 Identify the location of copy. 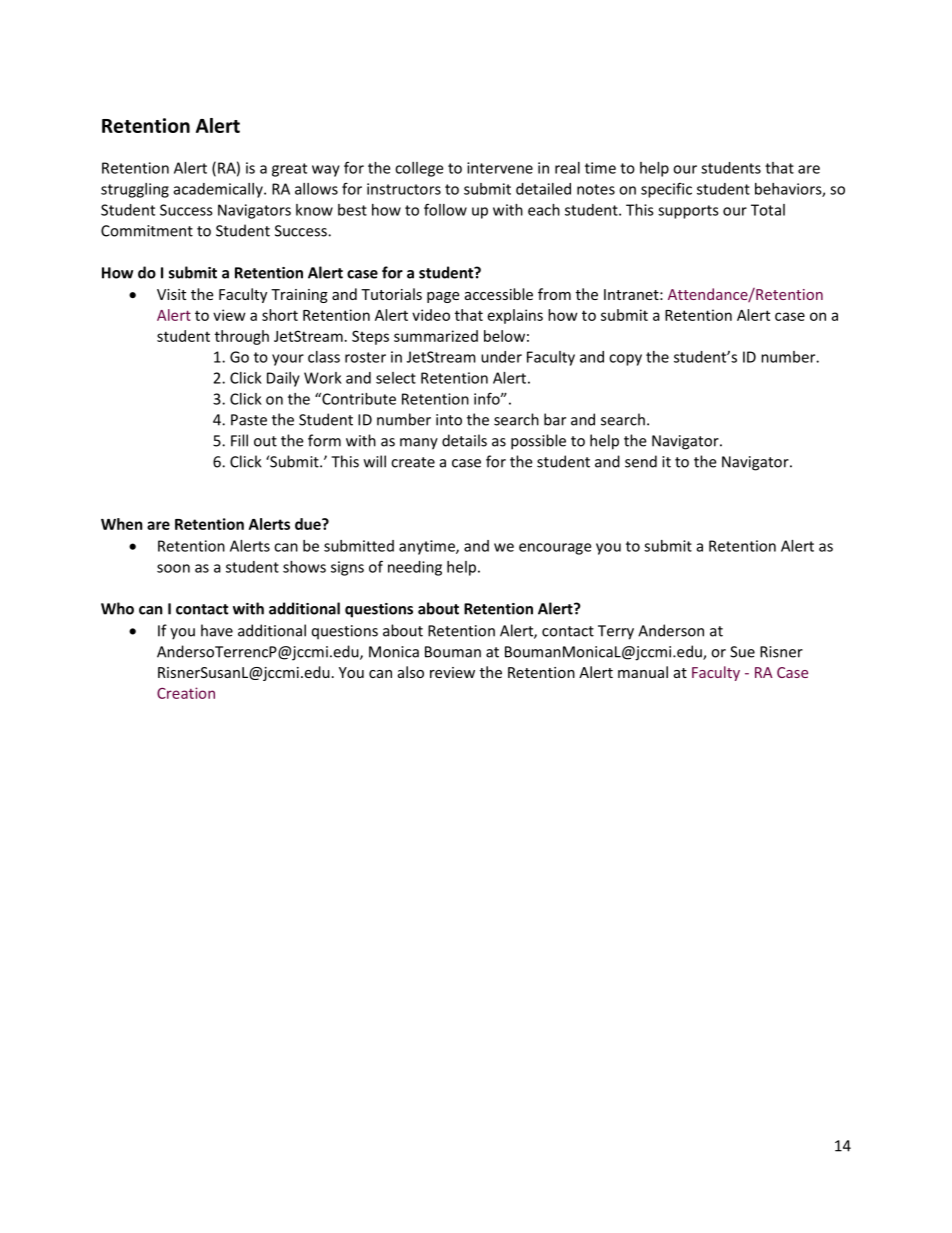
(625, 360).
